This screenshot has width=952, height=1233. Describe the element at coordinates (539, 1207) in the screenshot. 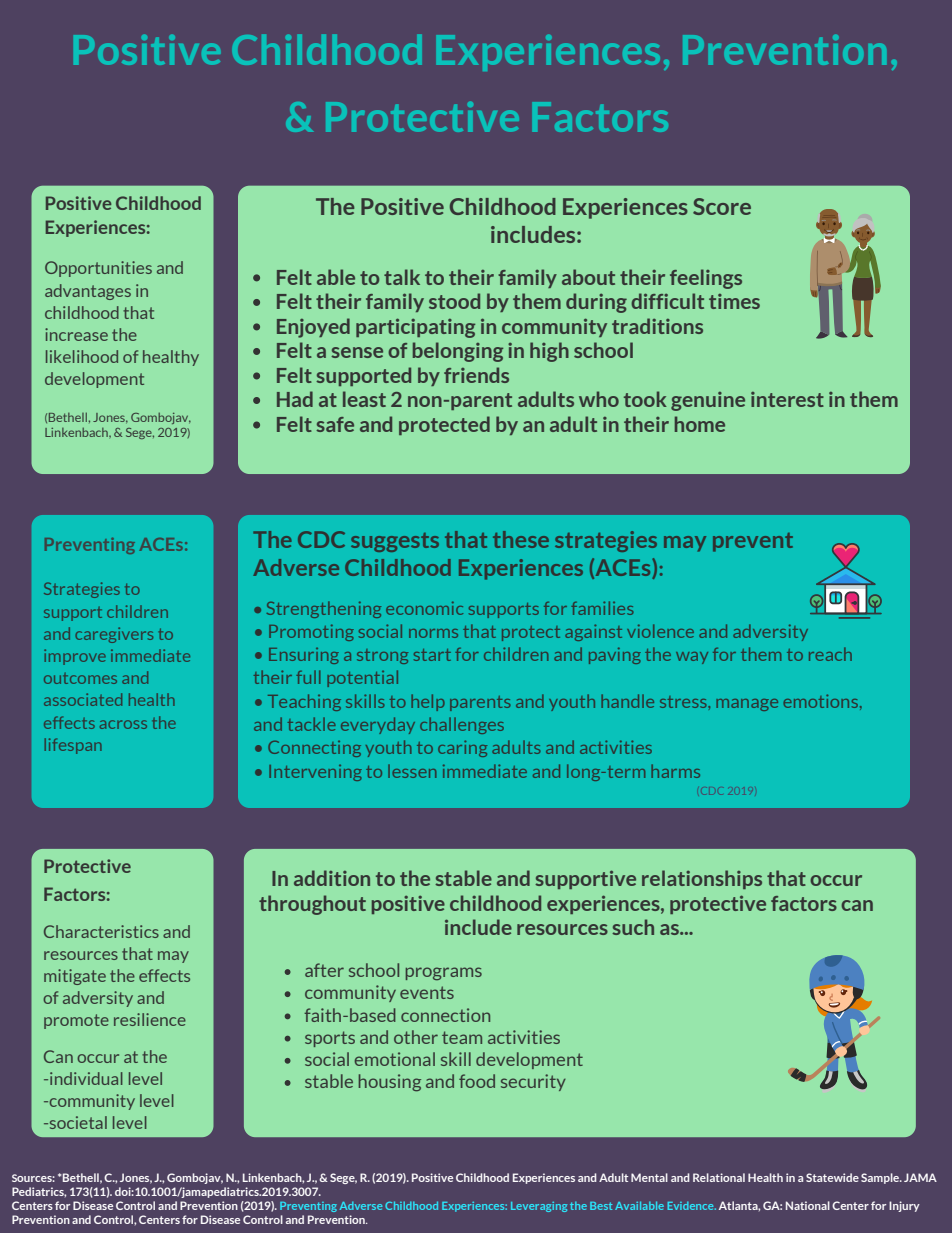

I see `Leveraging` at that location.
